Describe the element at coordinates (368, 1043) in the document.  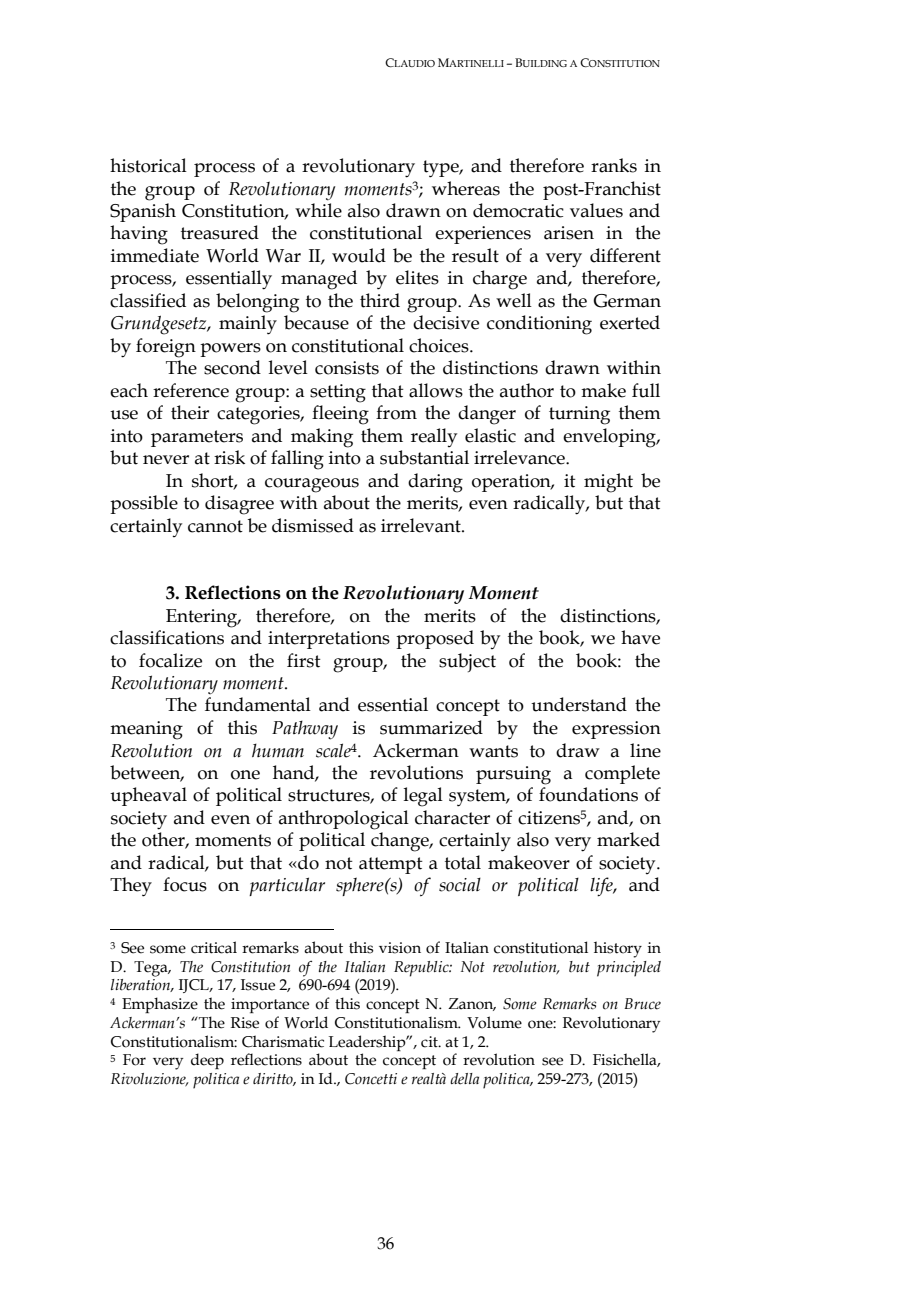
I see `Leadership` at that location.
